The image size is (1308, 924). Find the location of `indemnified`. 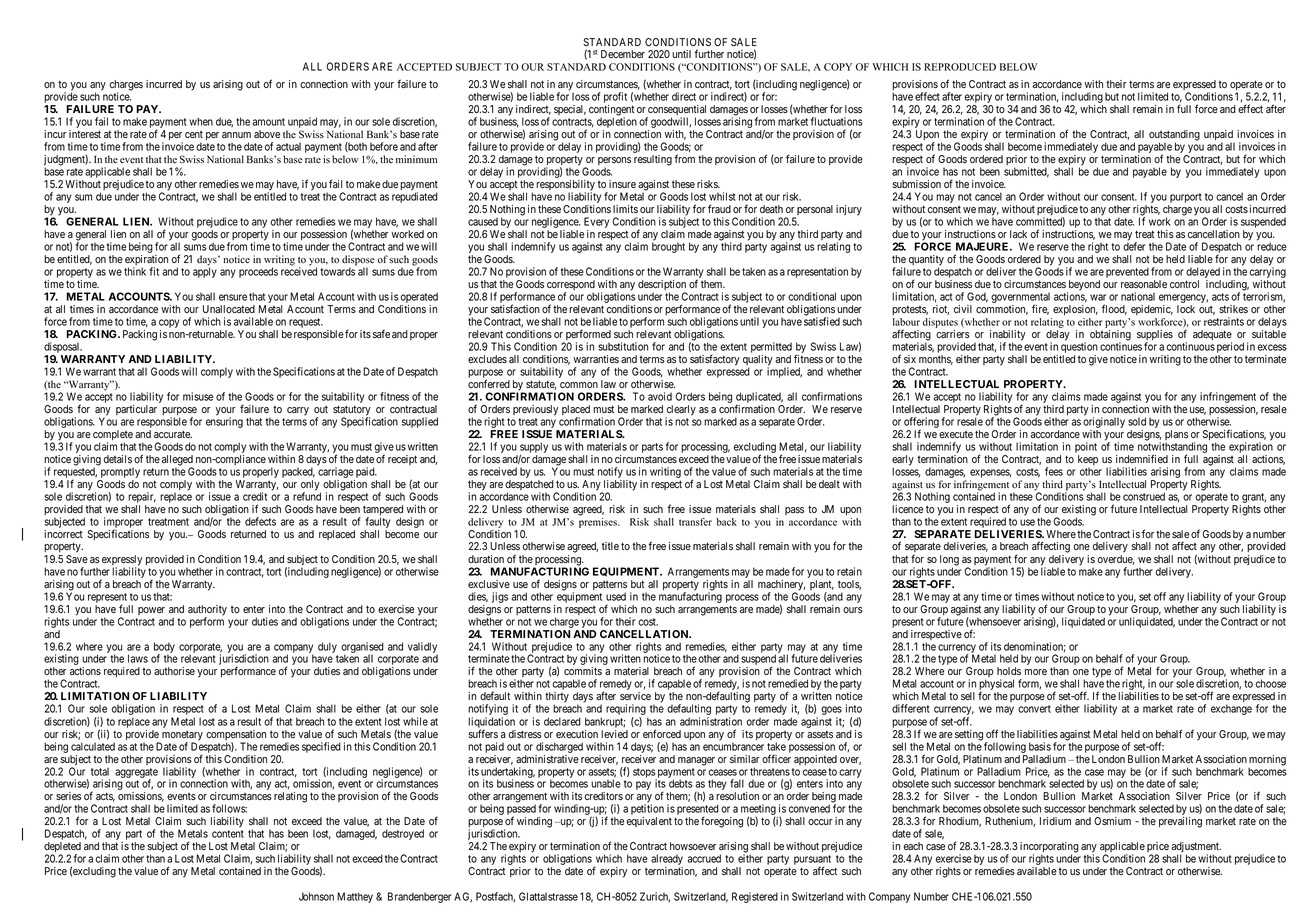

indemnified is located at coordinates (1142, 458).
